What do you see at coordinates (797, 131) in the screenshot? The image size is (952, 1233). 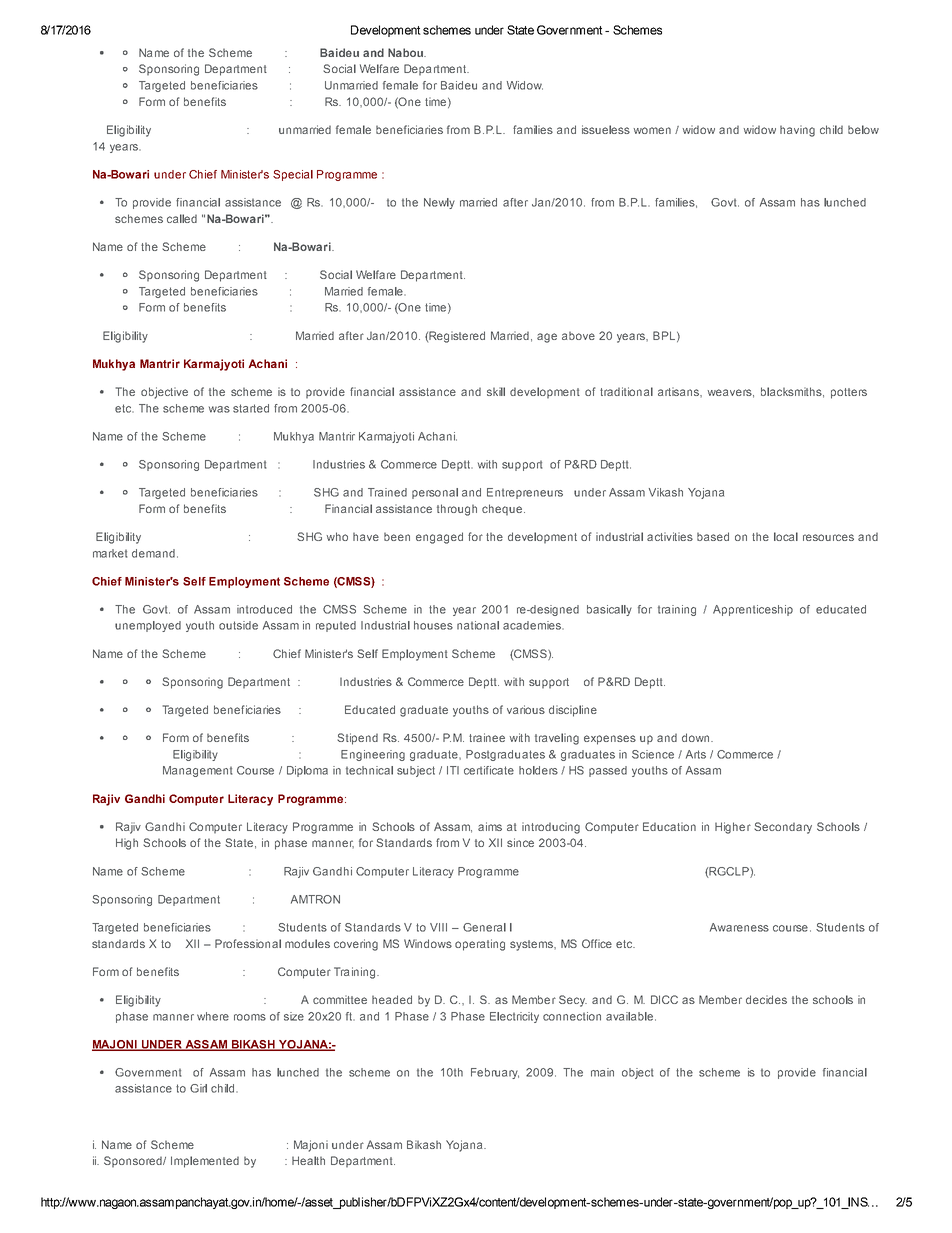 I see `having` at bounding box center [797, 131].
